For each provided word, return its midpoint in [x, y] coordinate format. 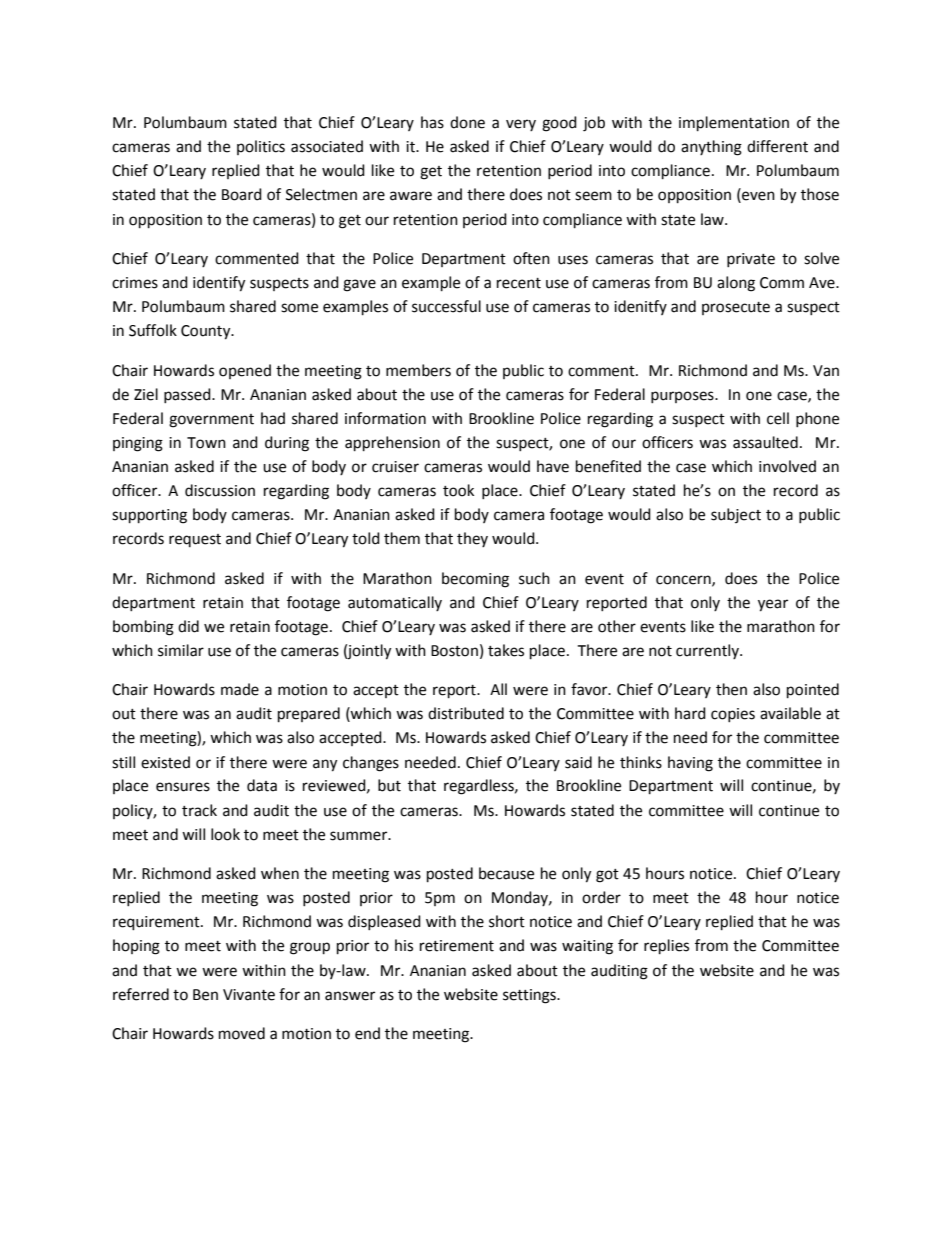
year [773, 605]
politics [261, 147]
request [195, 540]
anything [711, 148]
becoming [475, 580]
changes [371, 764]
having [690, 764]
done [467, 122]
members [418, 370]
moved [242, 1033]
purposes [683, 397]
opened [245, 371]
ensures [183, 787]
